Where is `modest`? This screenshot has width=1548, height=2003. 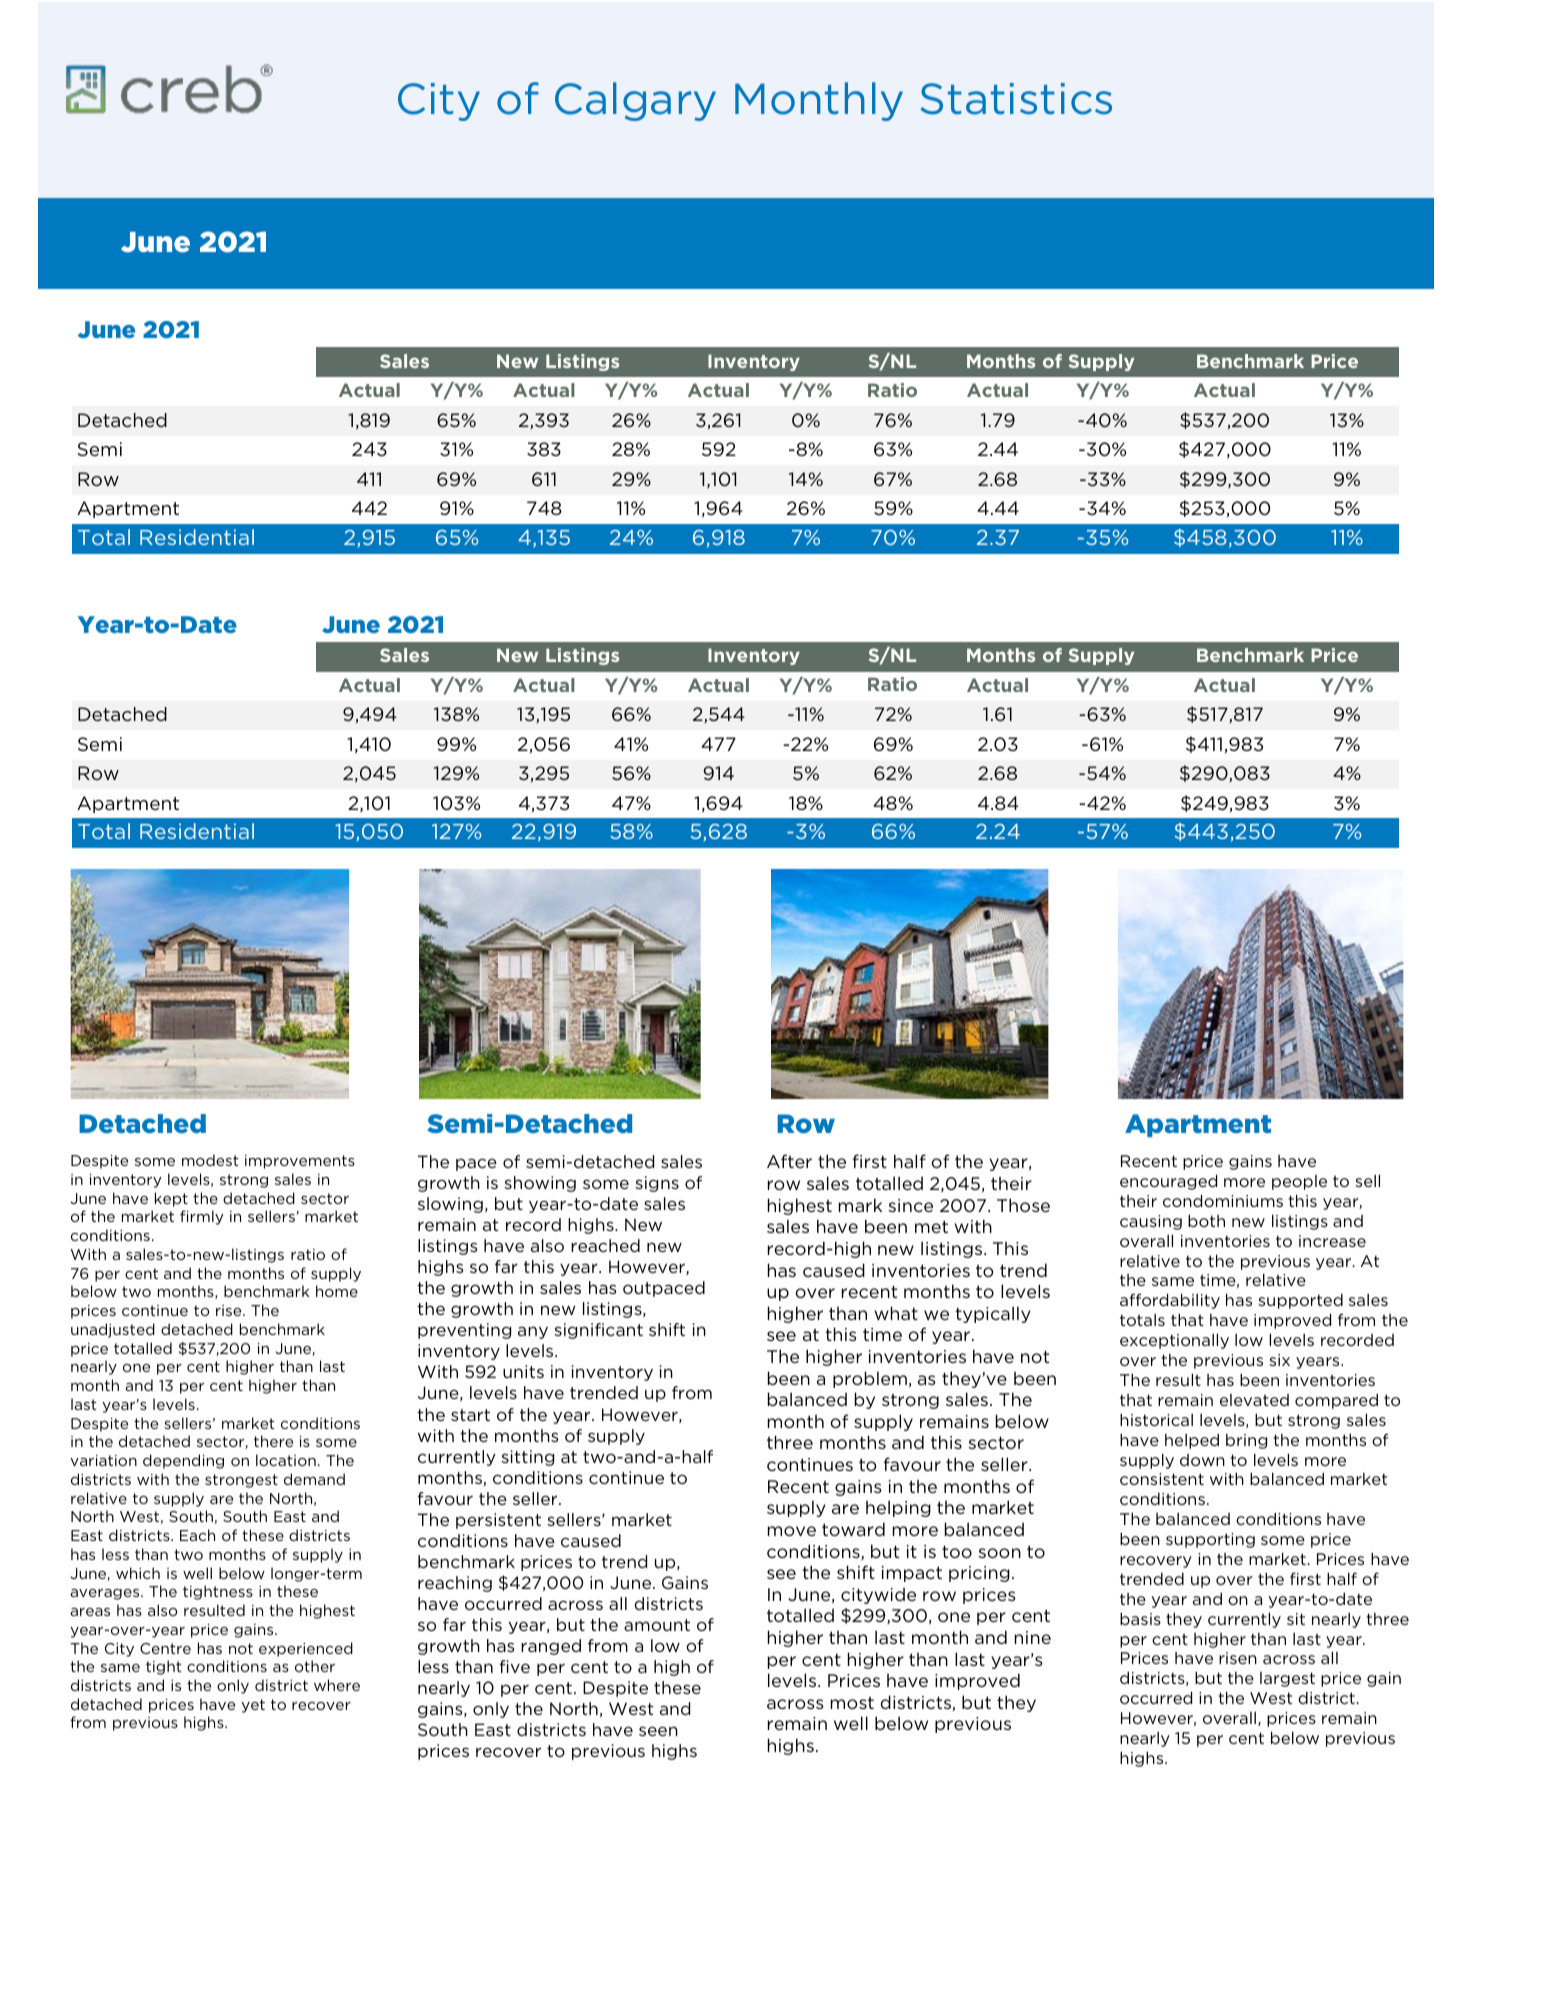
modest is located at coordinates (210, 1160).
